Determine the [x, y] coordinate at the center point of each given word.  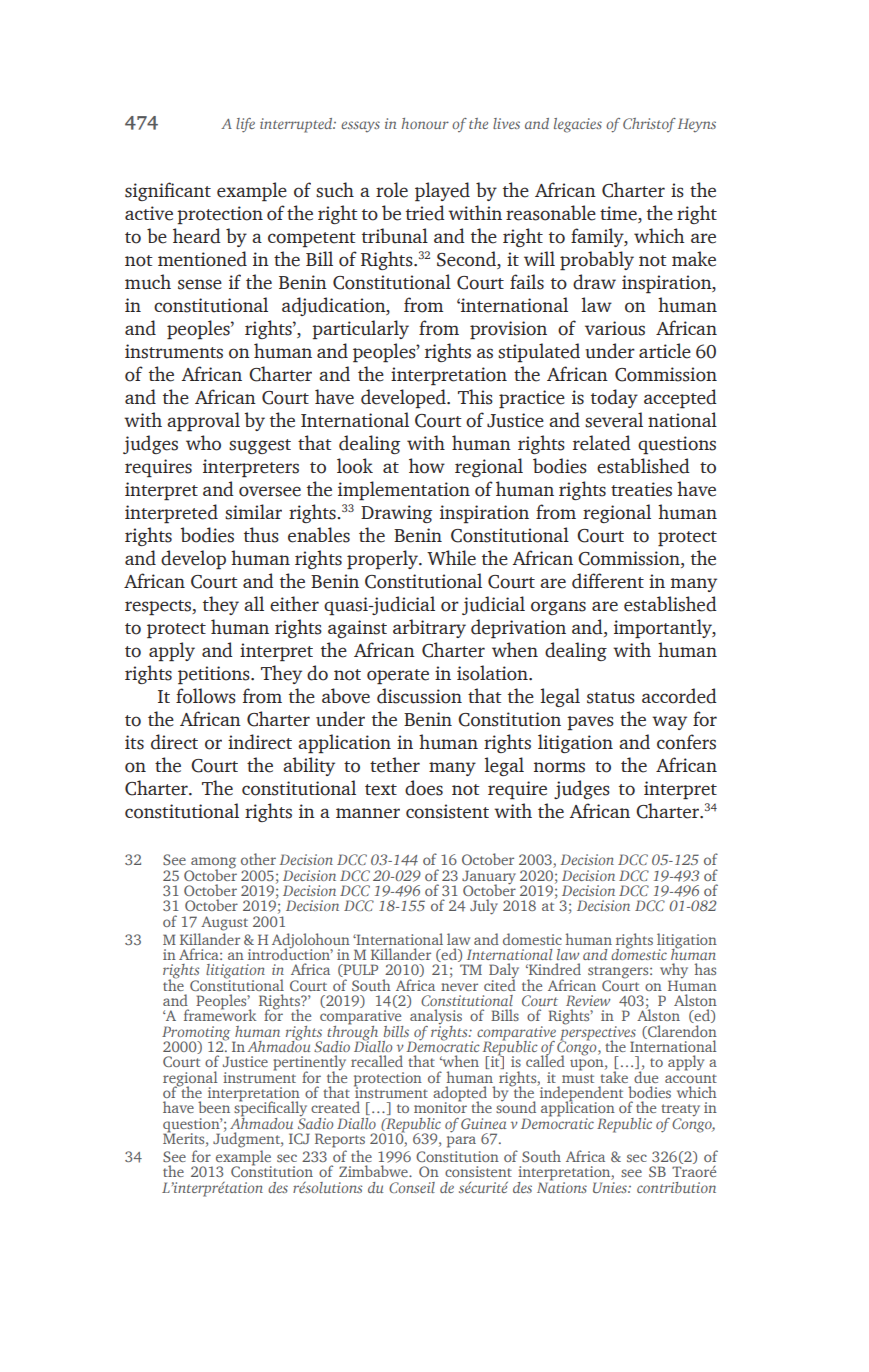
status [611, 698]
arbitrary [429, 628]
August [224, 923]
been [214, 1107]
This [475, 397]
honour [425, 123]
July [484, 907]
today [614, 398]
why [674, 972]
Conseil [412, 1187]
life [245, 125]
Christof [649, 125]
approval [203, 422]
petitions [215, 675]
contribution [676, 1187]
